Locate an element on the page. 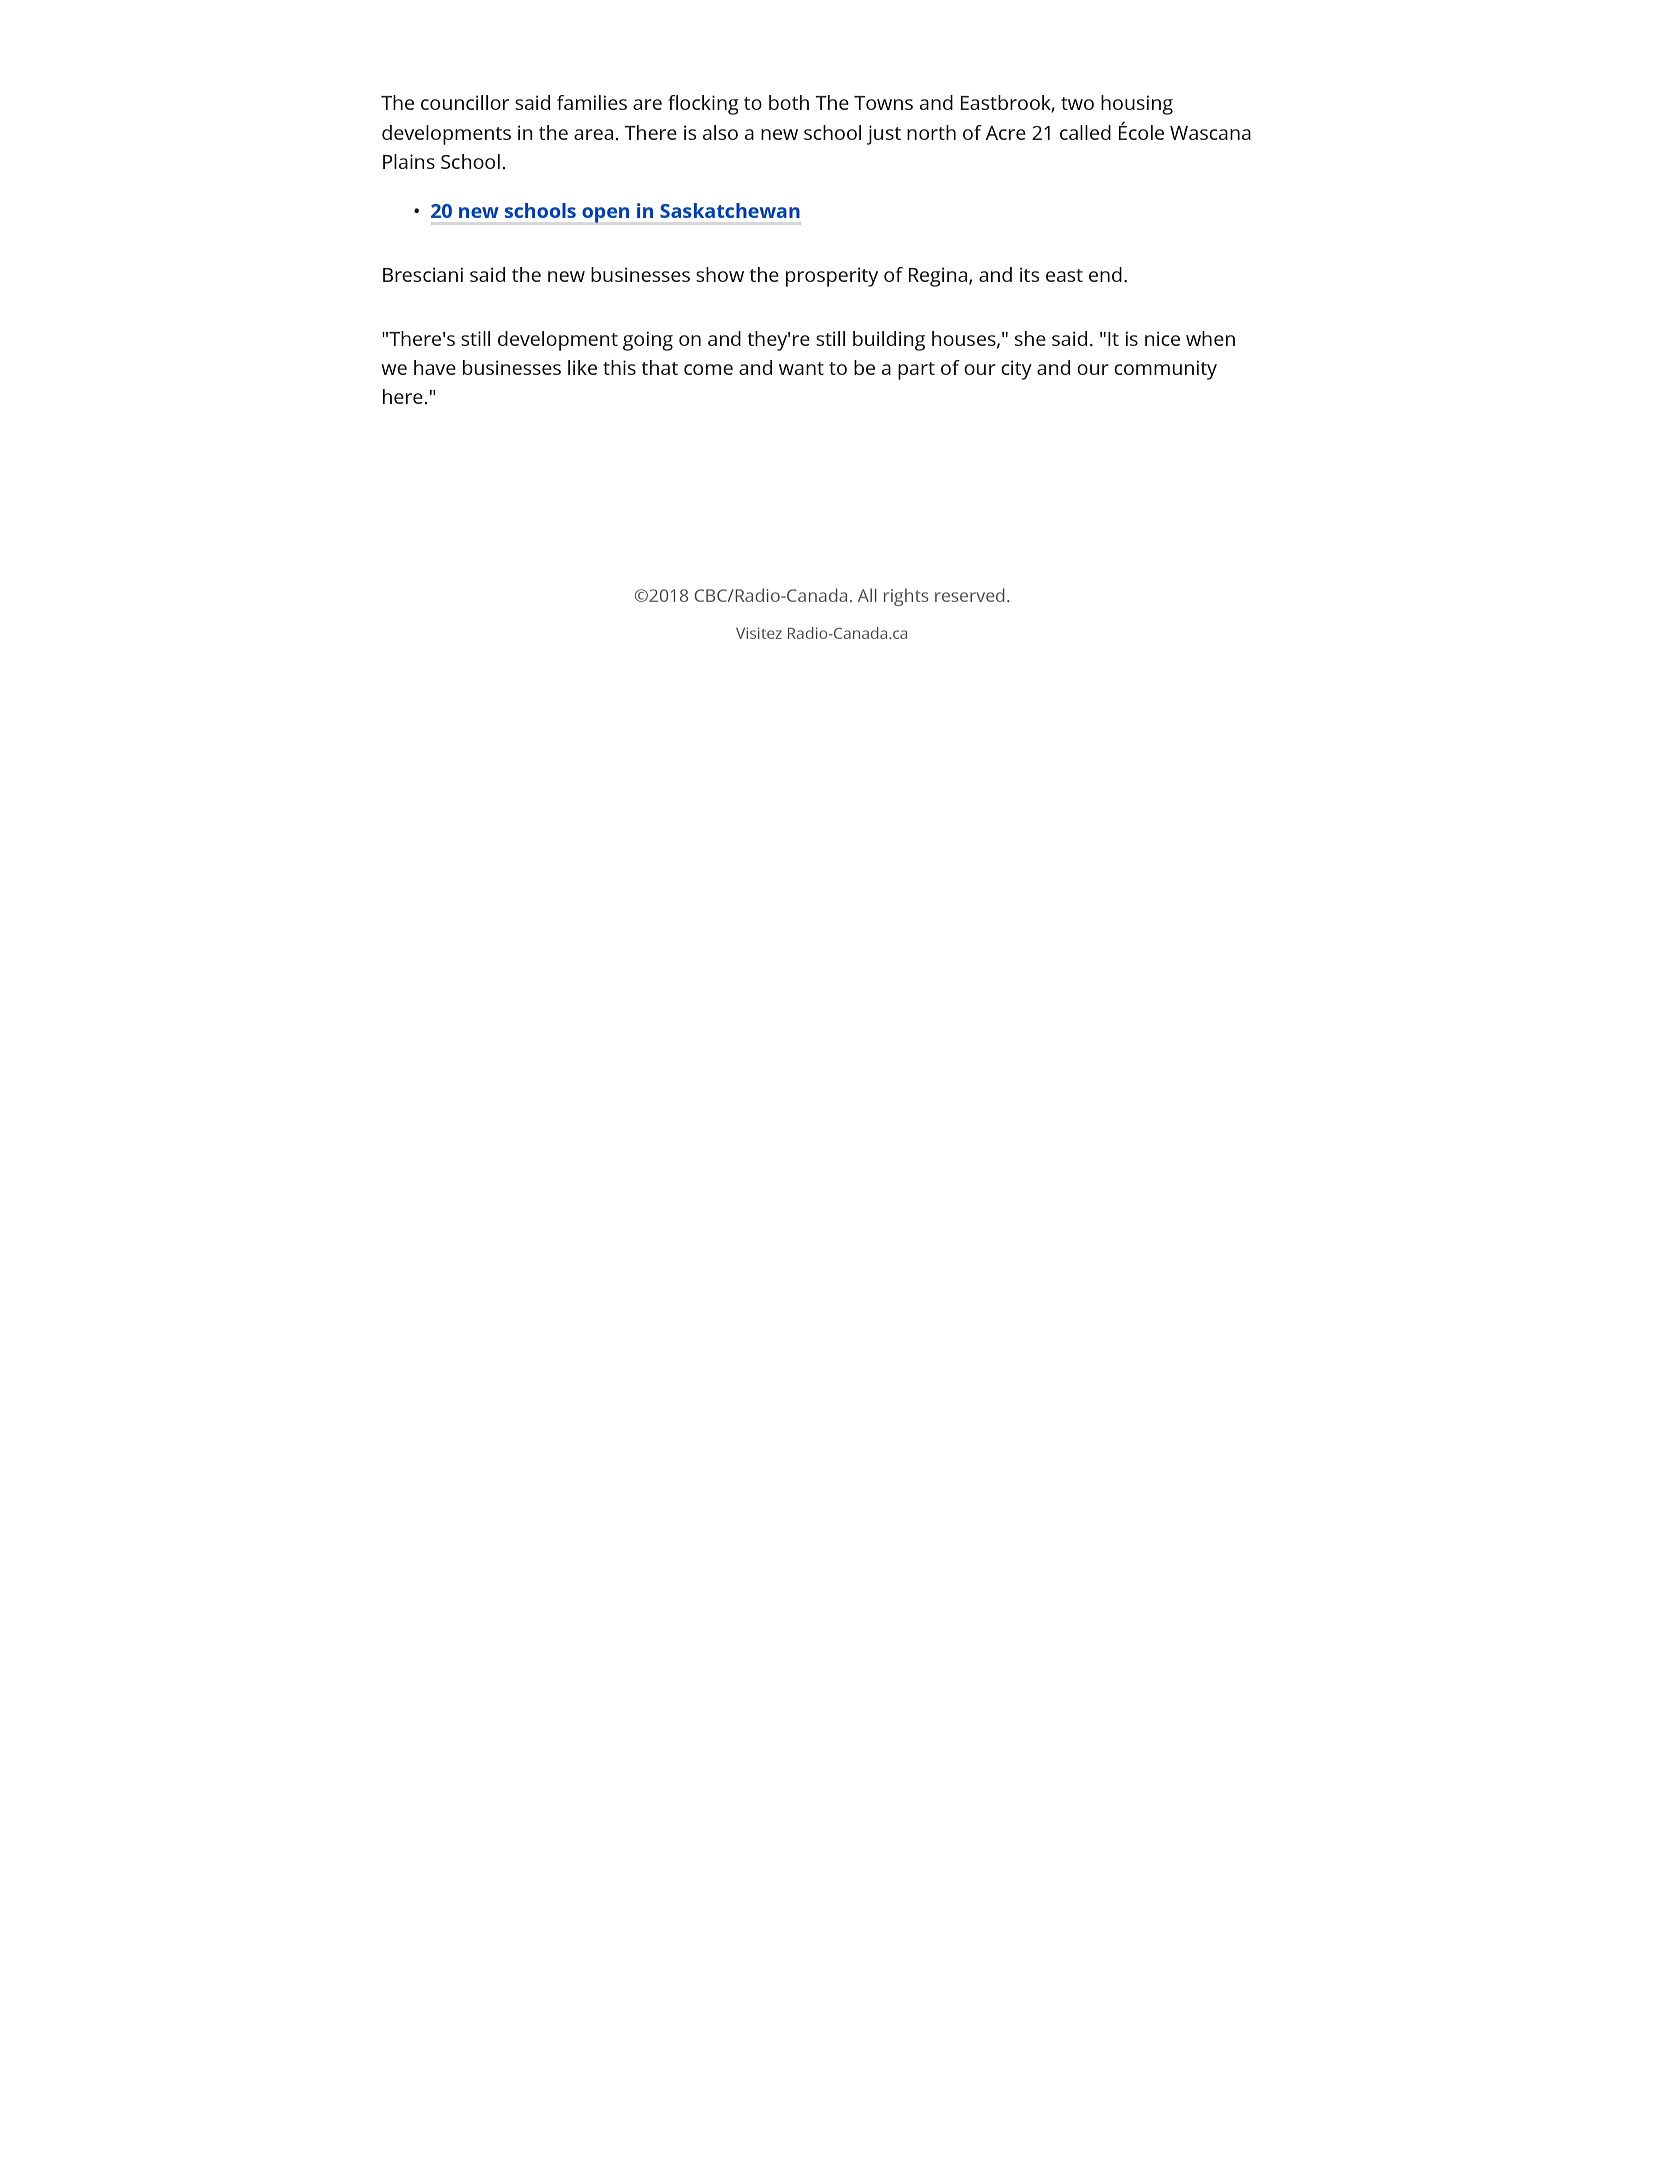 This image has height=2157, width=1666. both is located at coordinates (789, 102).
